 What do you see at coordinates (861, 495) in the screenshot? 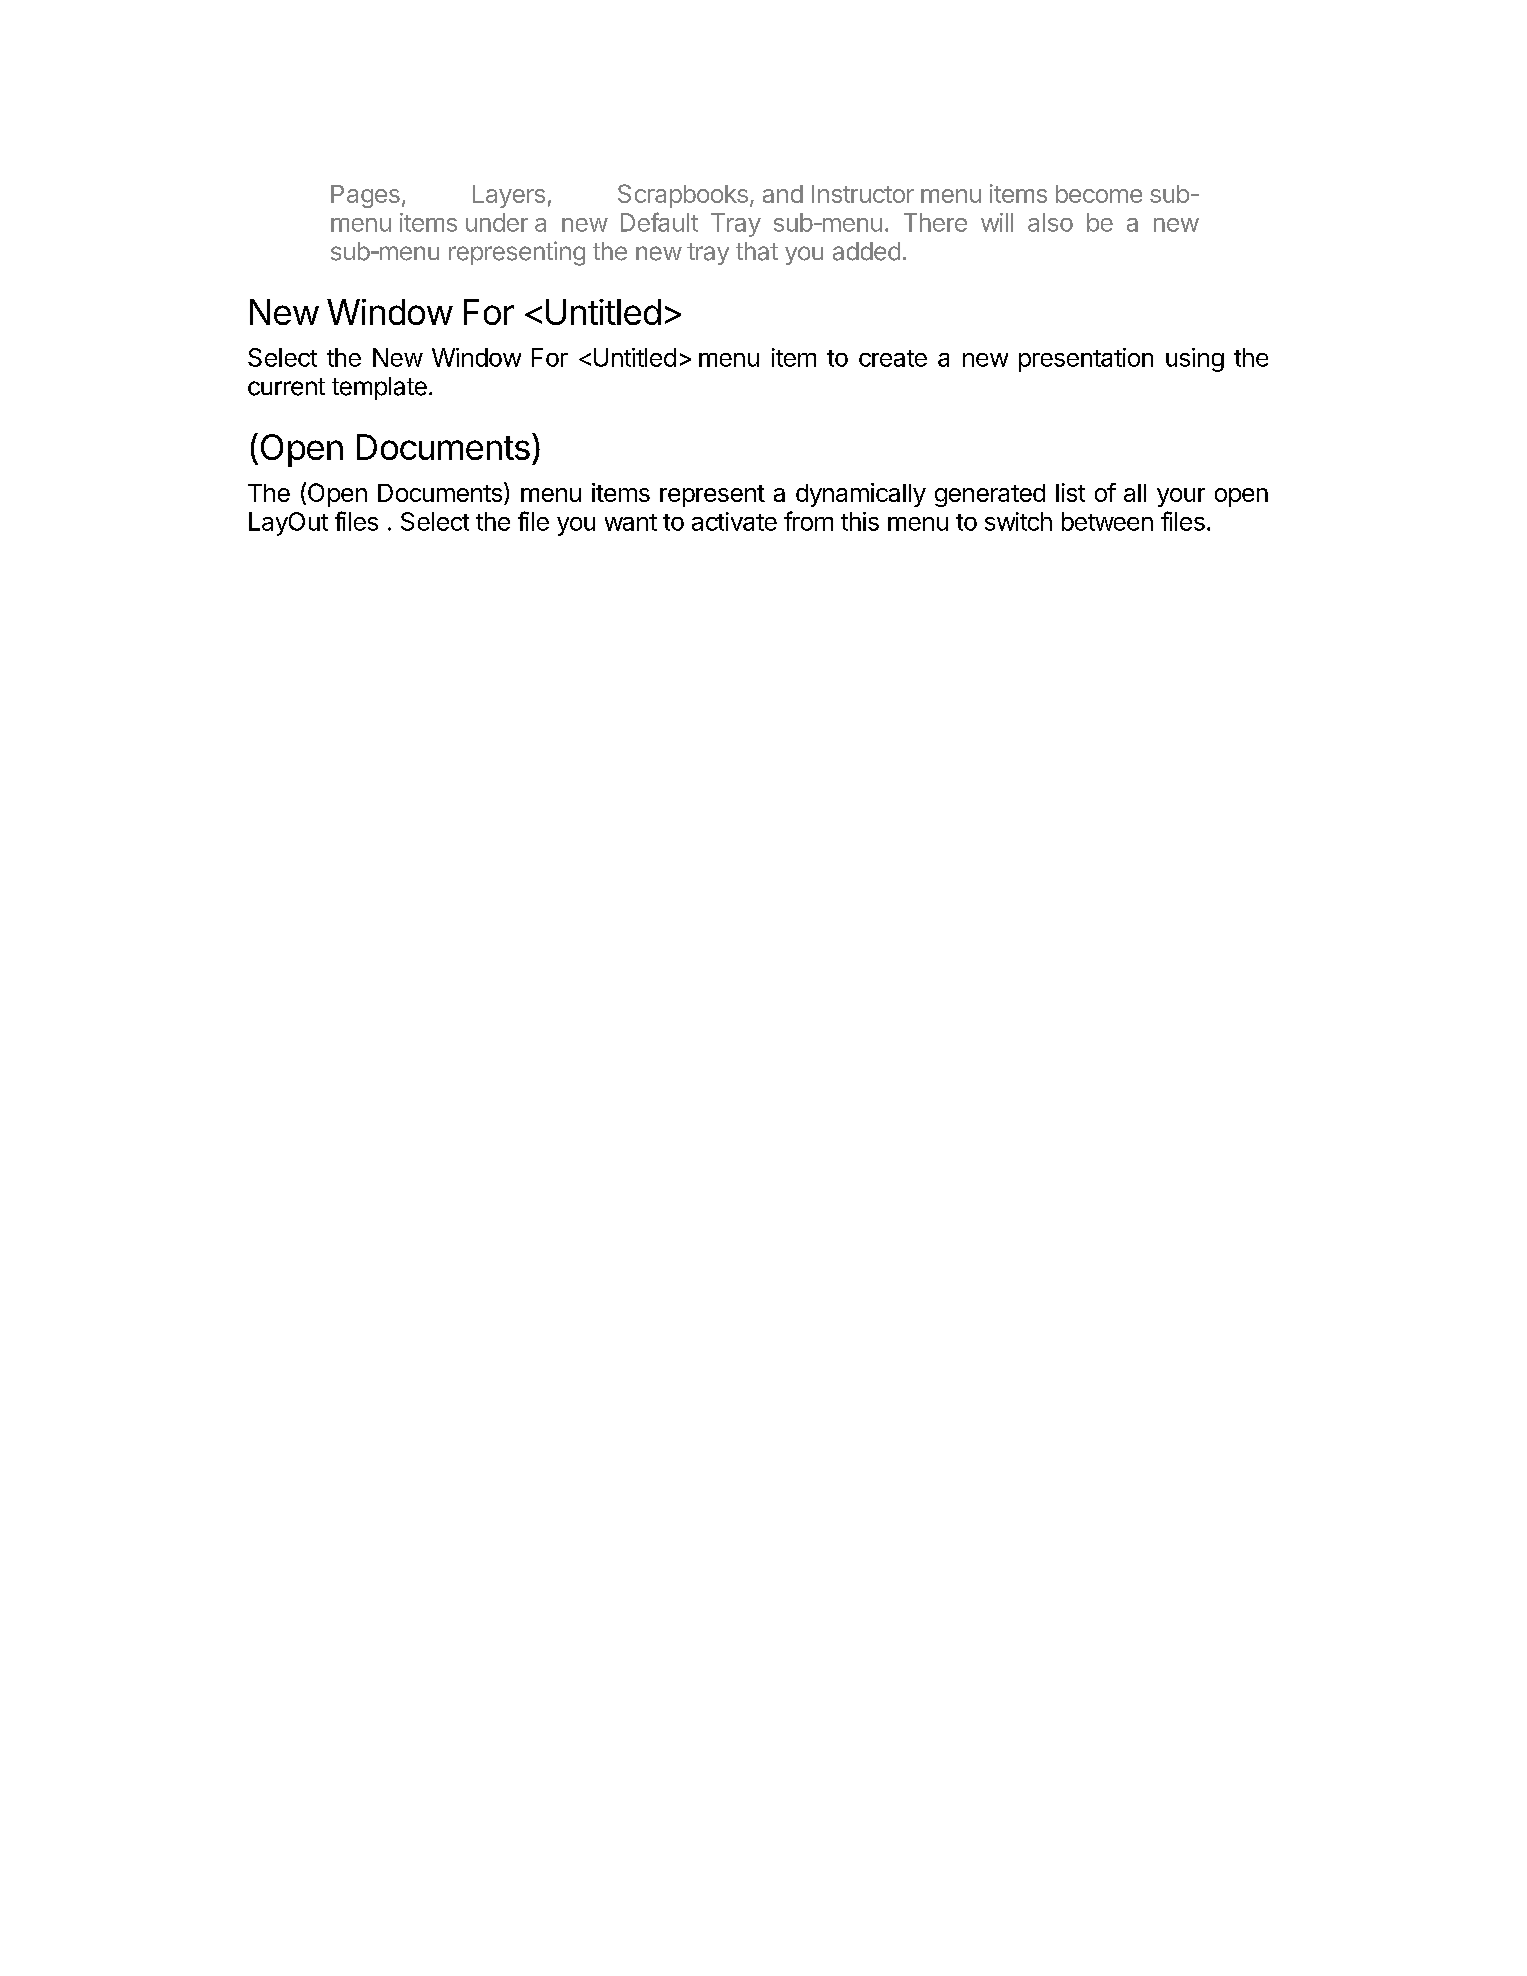
I see `dynamically` at bounding box center [861, 495].
